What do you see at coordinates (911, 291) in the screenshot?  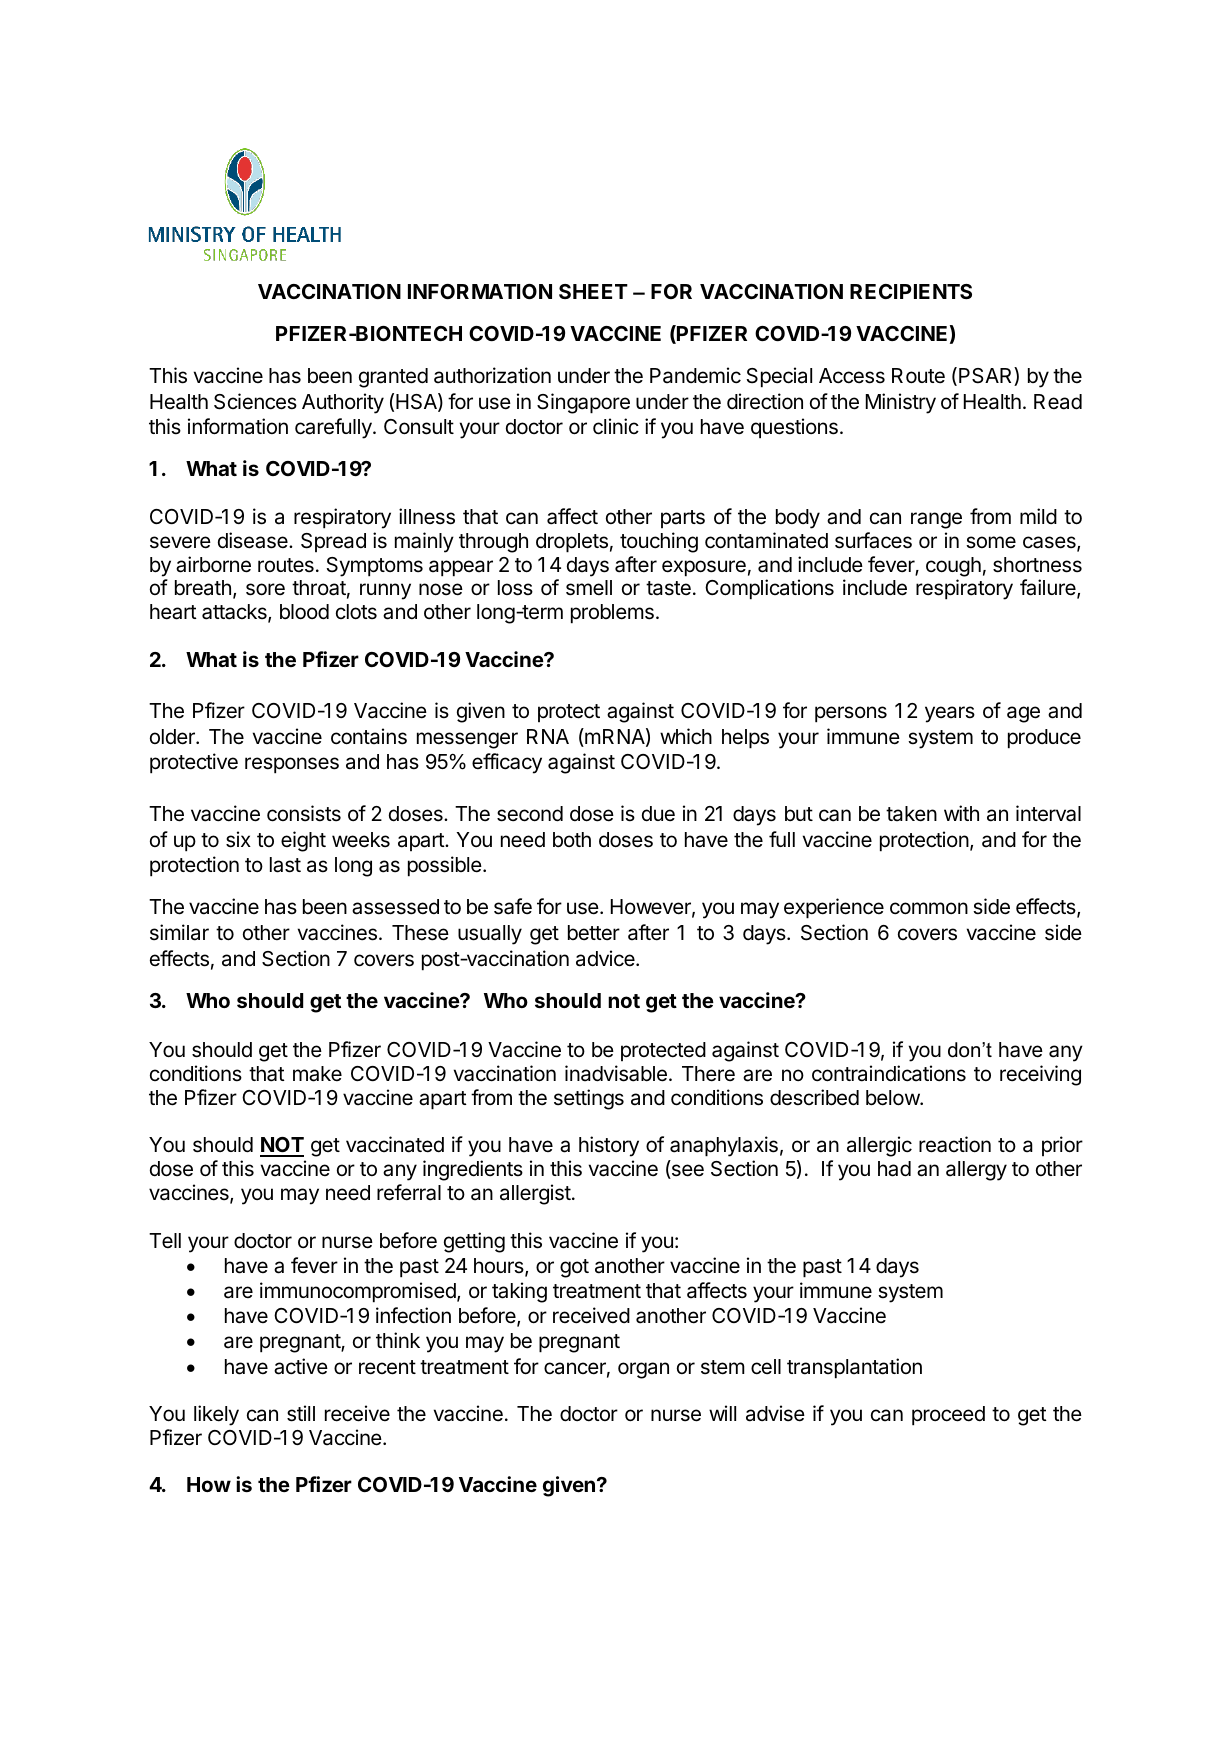 I see `RECIPIENTS` at bounding box center [911, 291].
